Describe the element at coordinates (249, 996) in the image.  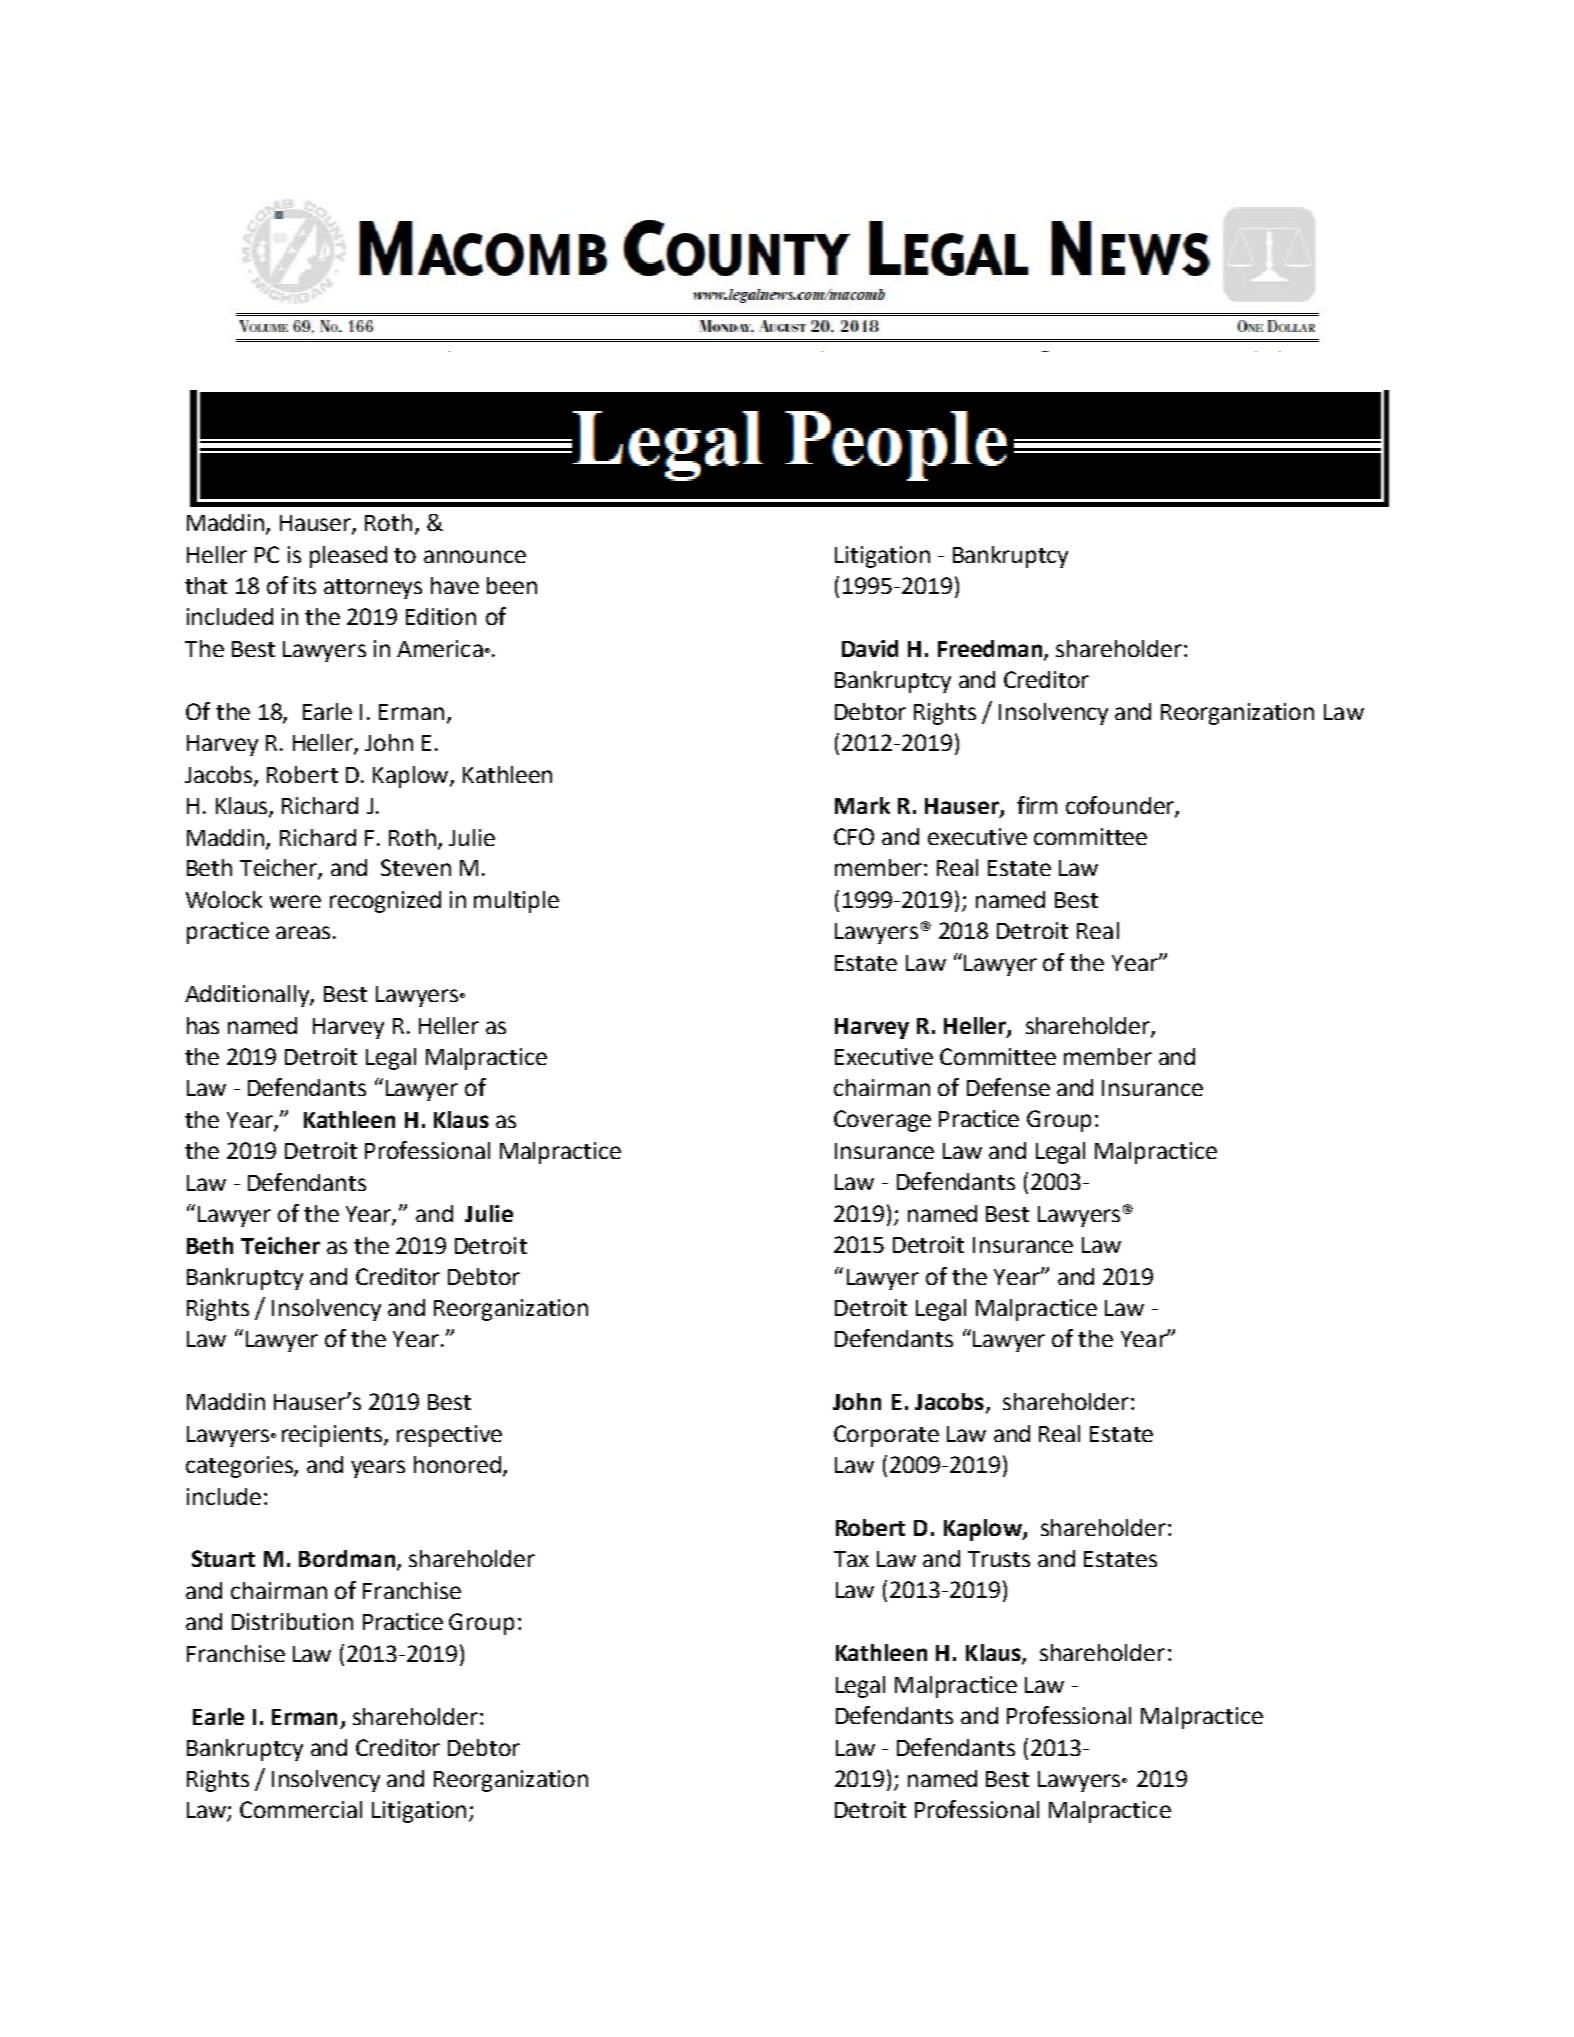
I see `Additionally` at that location.
